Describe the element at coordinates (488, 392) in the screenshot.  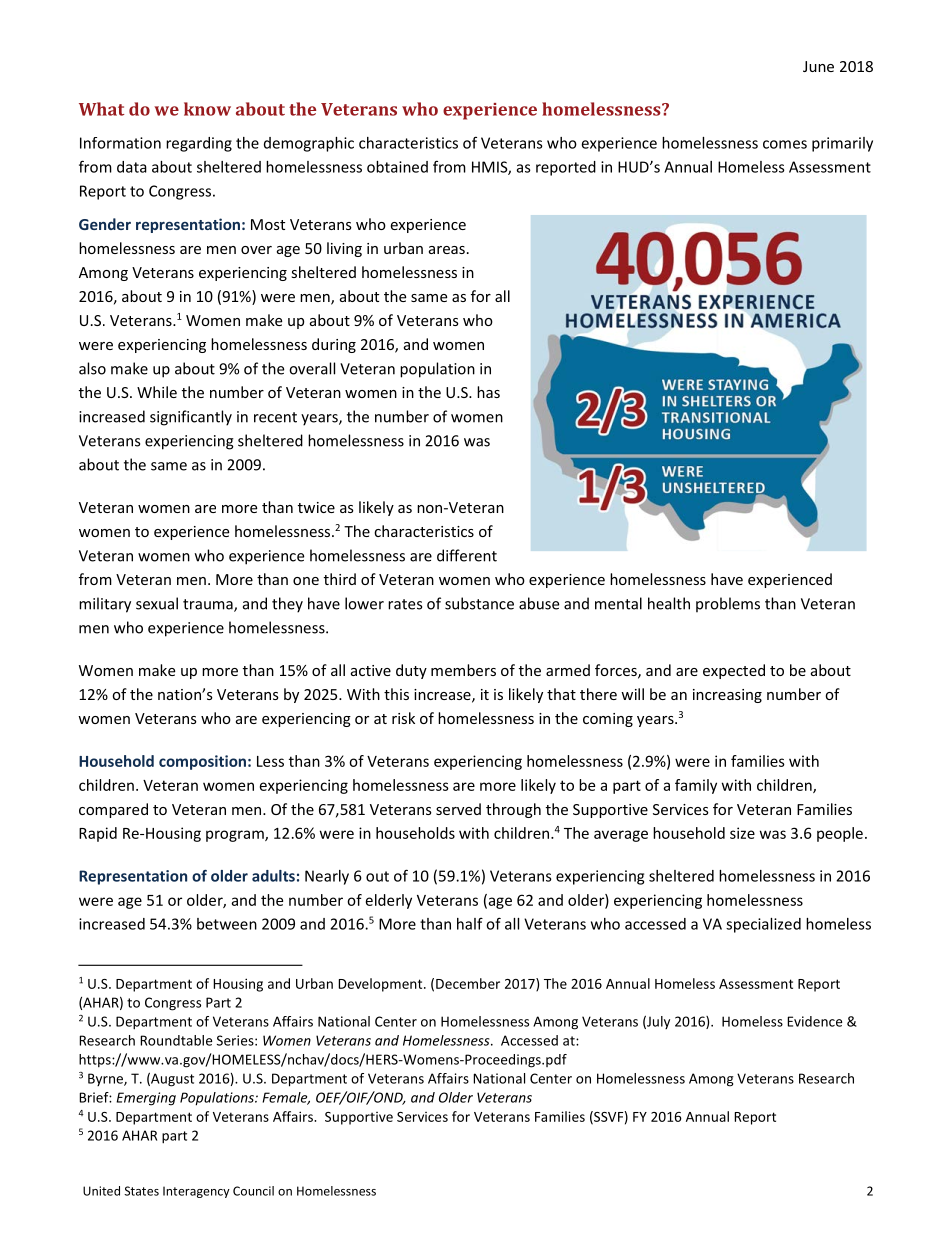
I see `has` at that location.
